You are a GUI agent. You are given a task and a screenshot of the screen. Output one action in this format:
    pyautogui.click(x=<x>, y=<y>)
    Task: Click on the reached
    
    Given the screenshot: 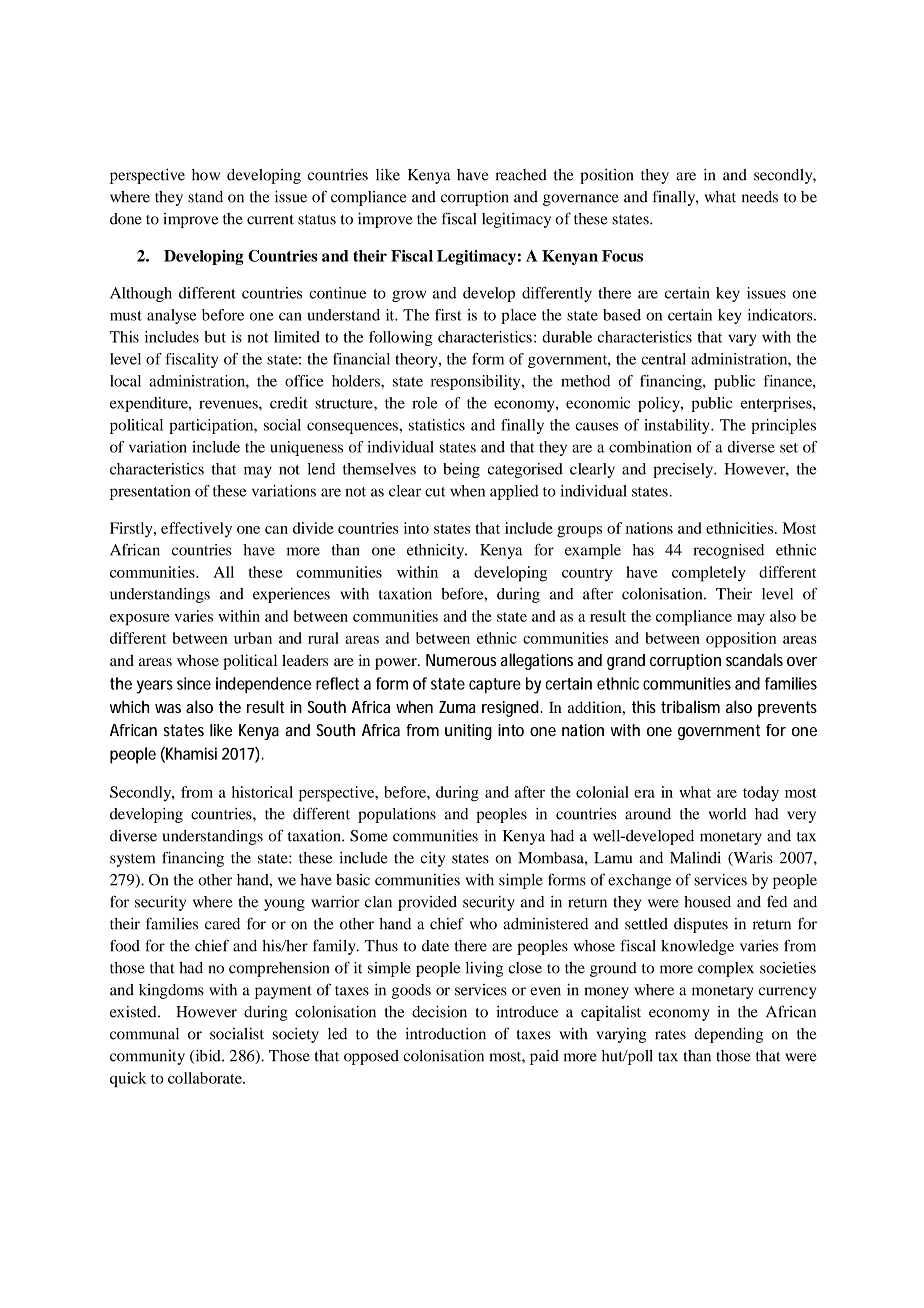 What is the action you would take?
    pyautogui.click(x=521, y=175)
